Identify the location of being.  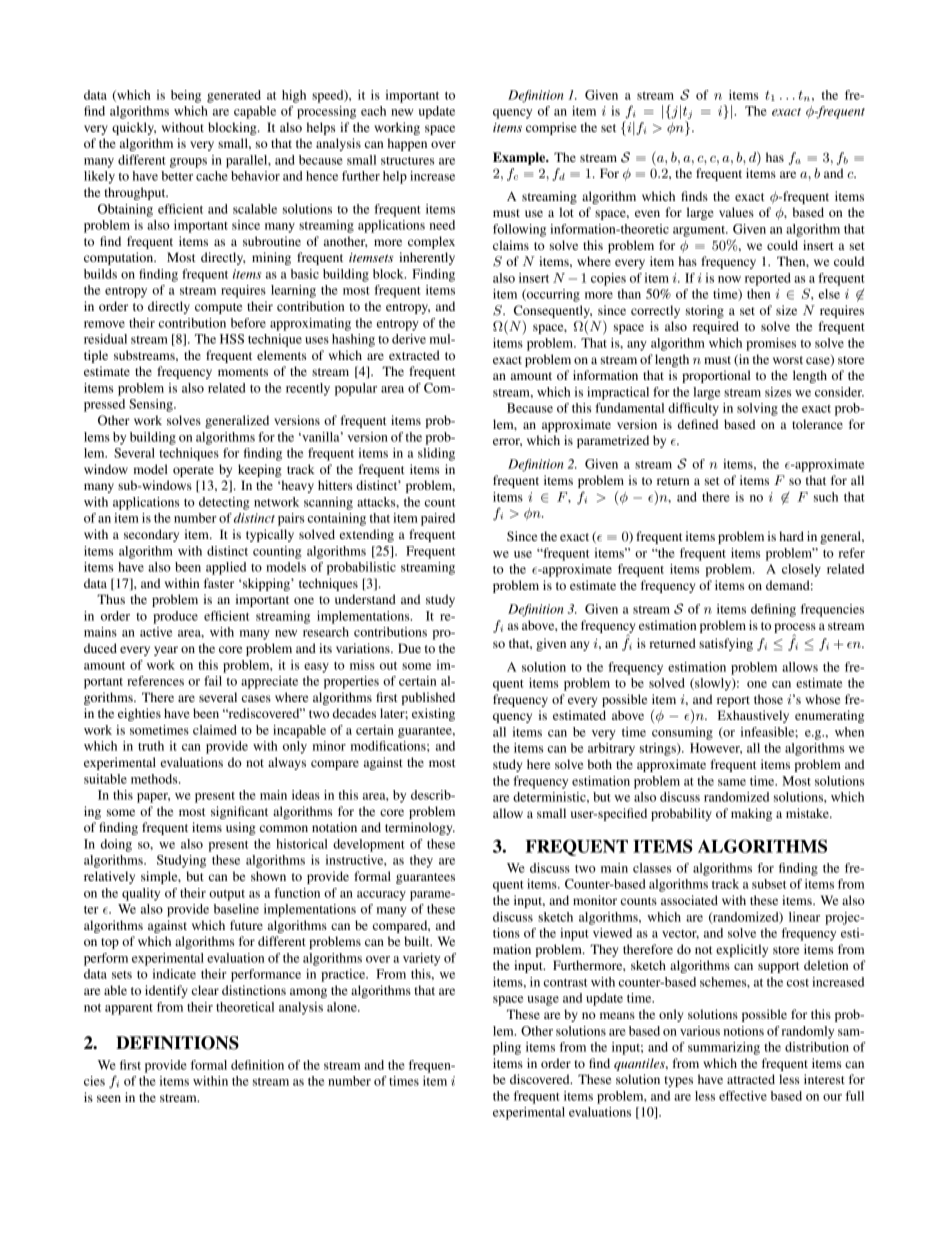
(186, 96).
